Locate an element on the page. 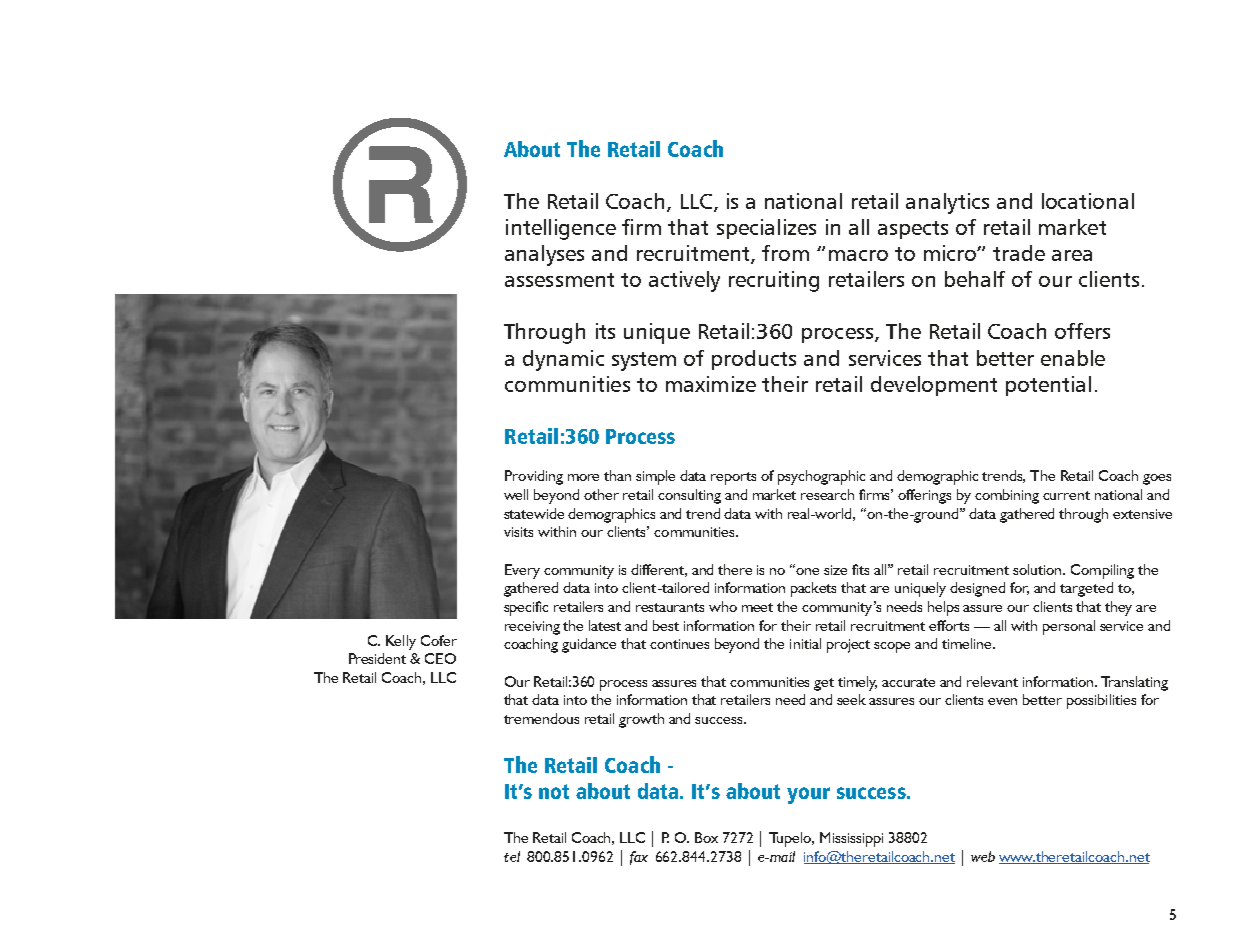  targeted is located at coordinates (1086, 589).
